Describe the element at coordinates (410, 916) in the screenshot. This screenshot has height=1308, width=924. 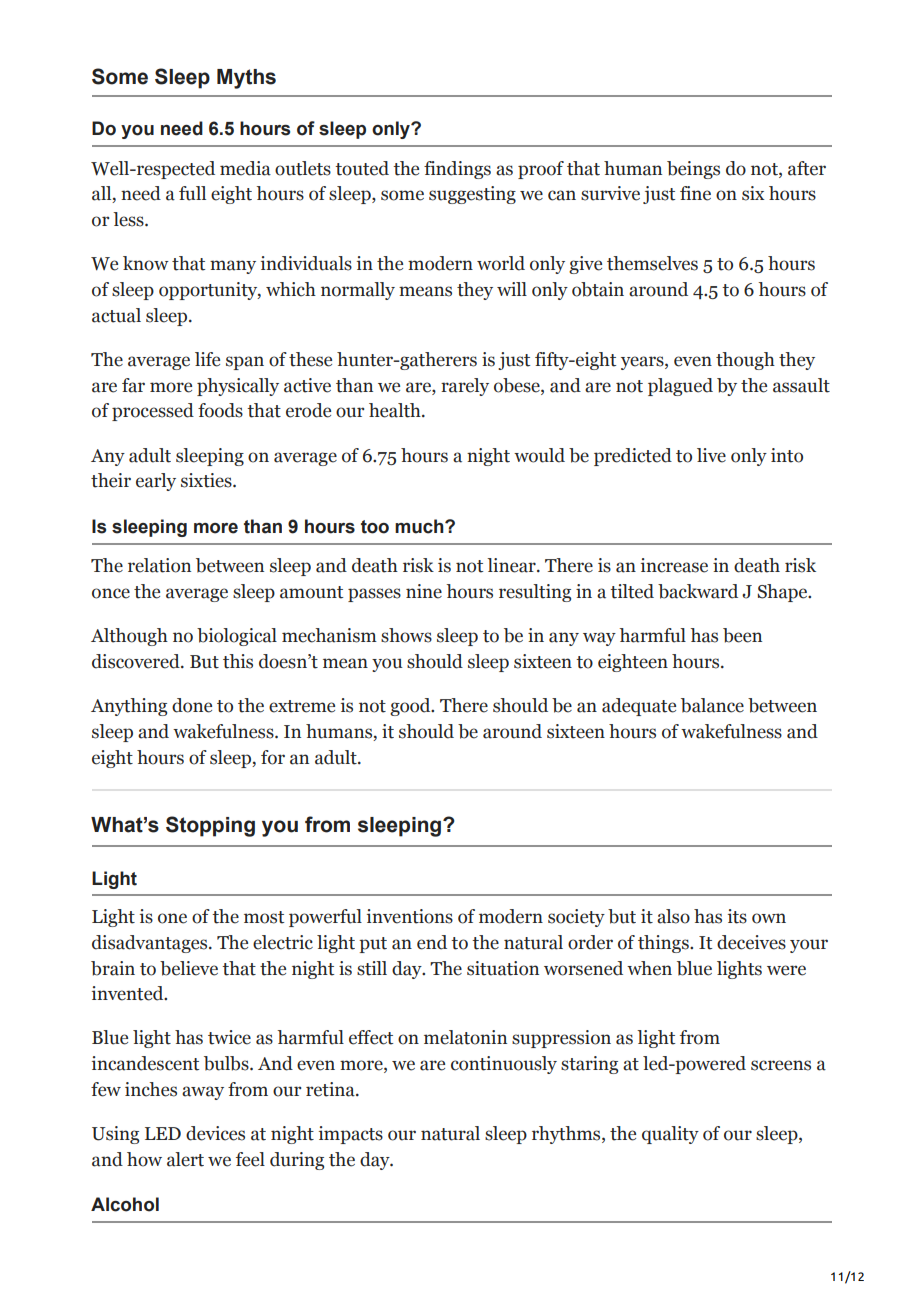
I see `inventions` at that location.
